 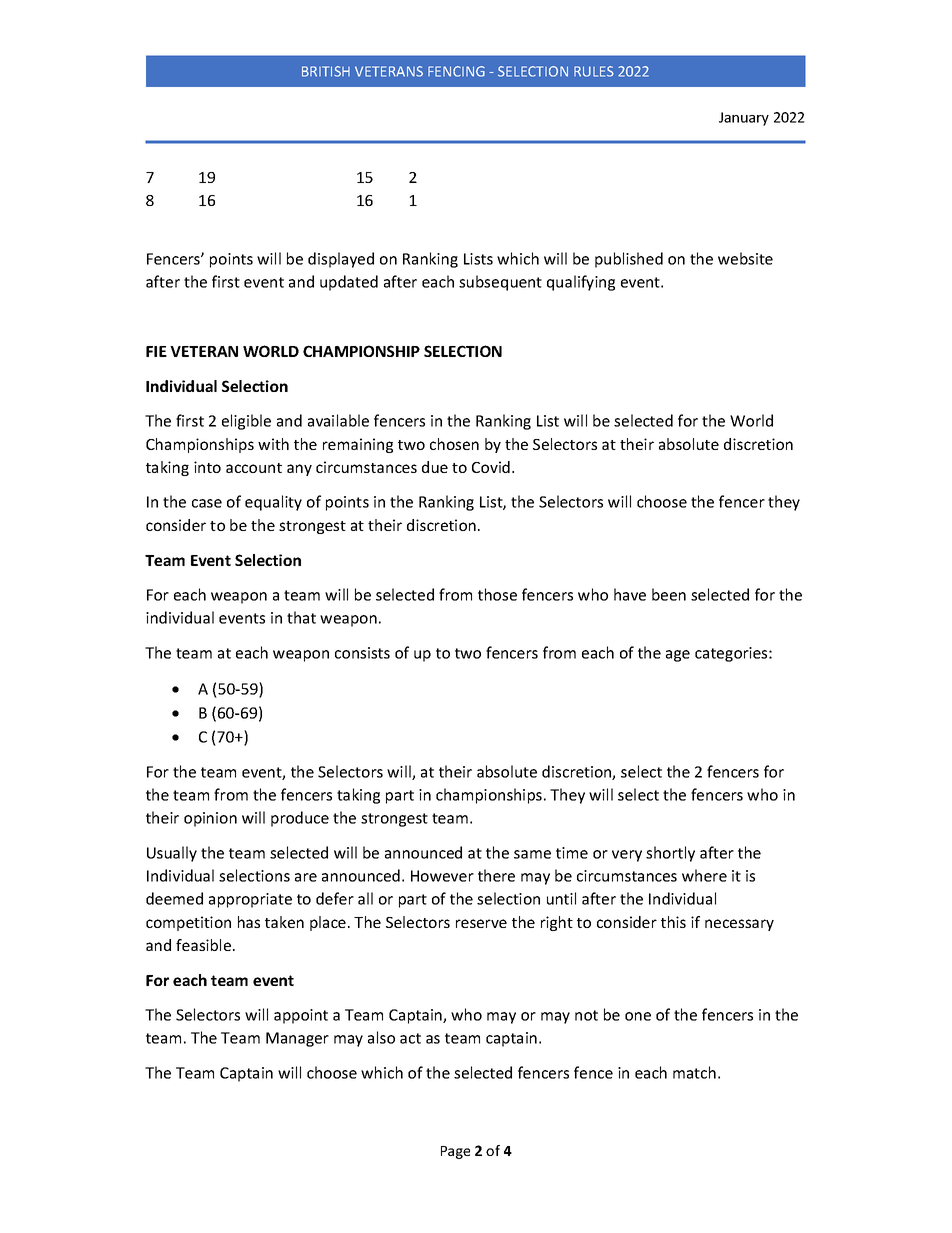 What do you see at coordinates (454, 444) in the screenshot?
I see `chosen` at bounding box center [454, 444].
